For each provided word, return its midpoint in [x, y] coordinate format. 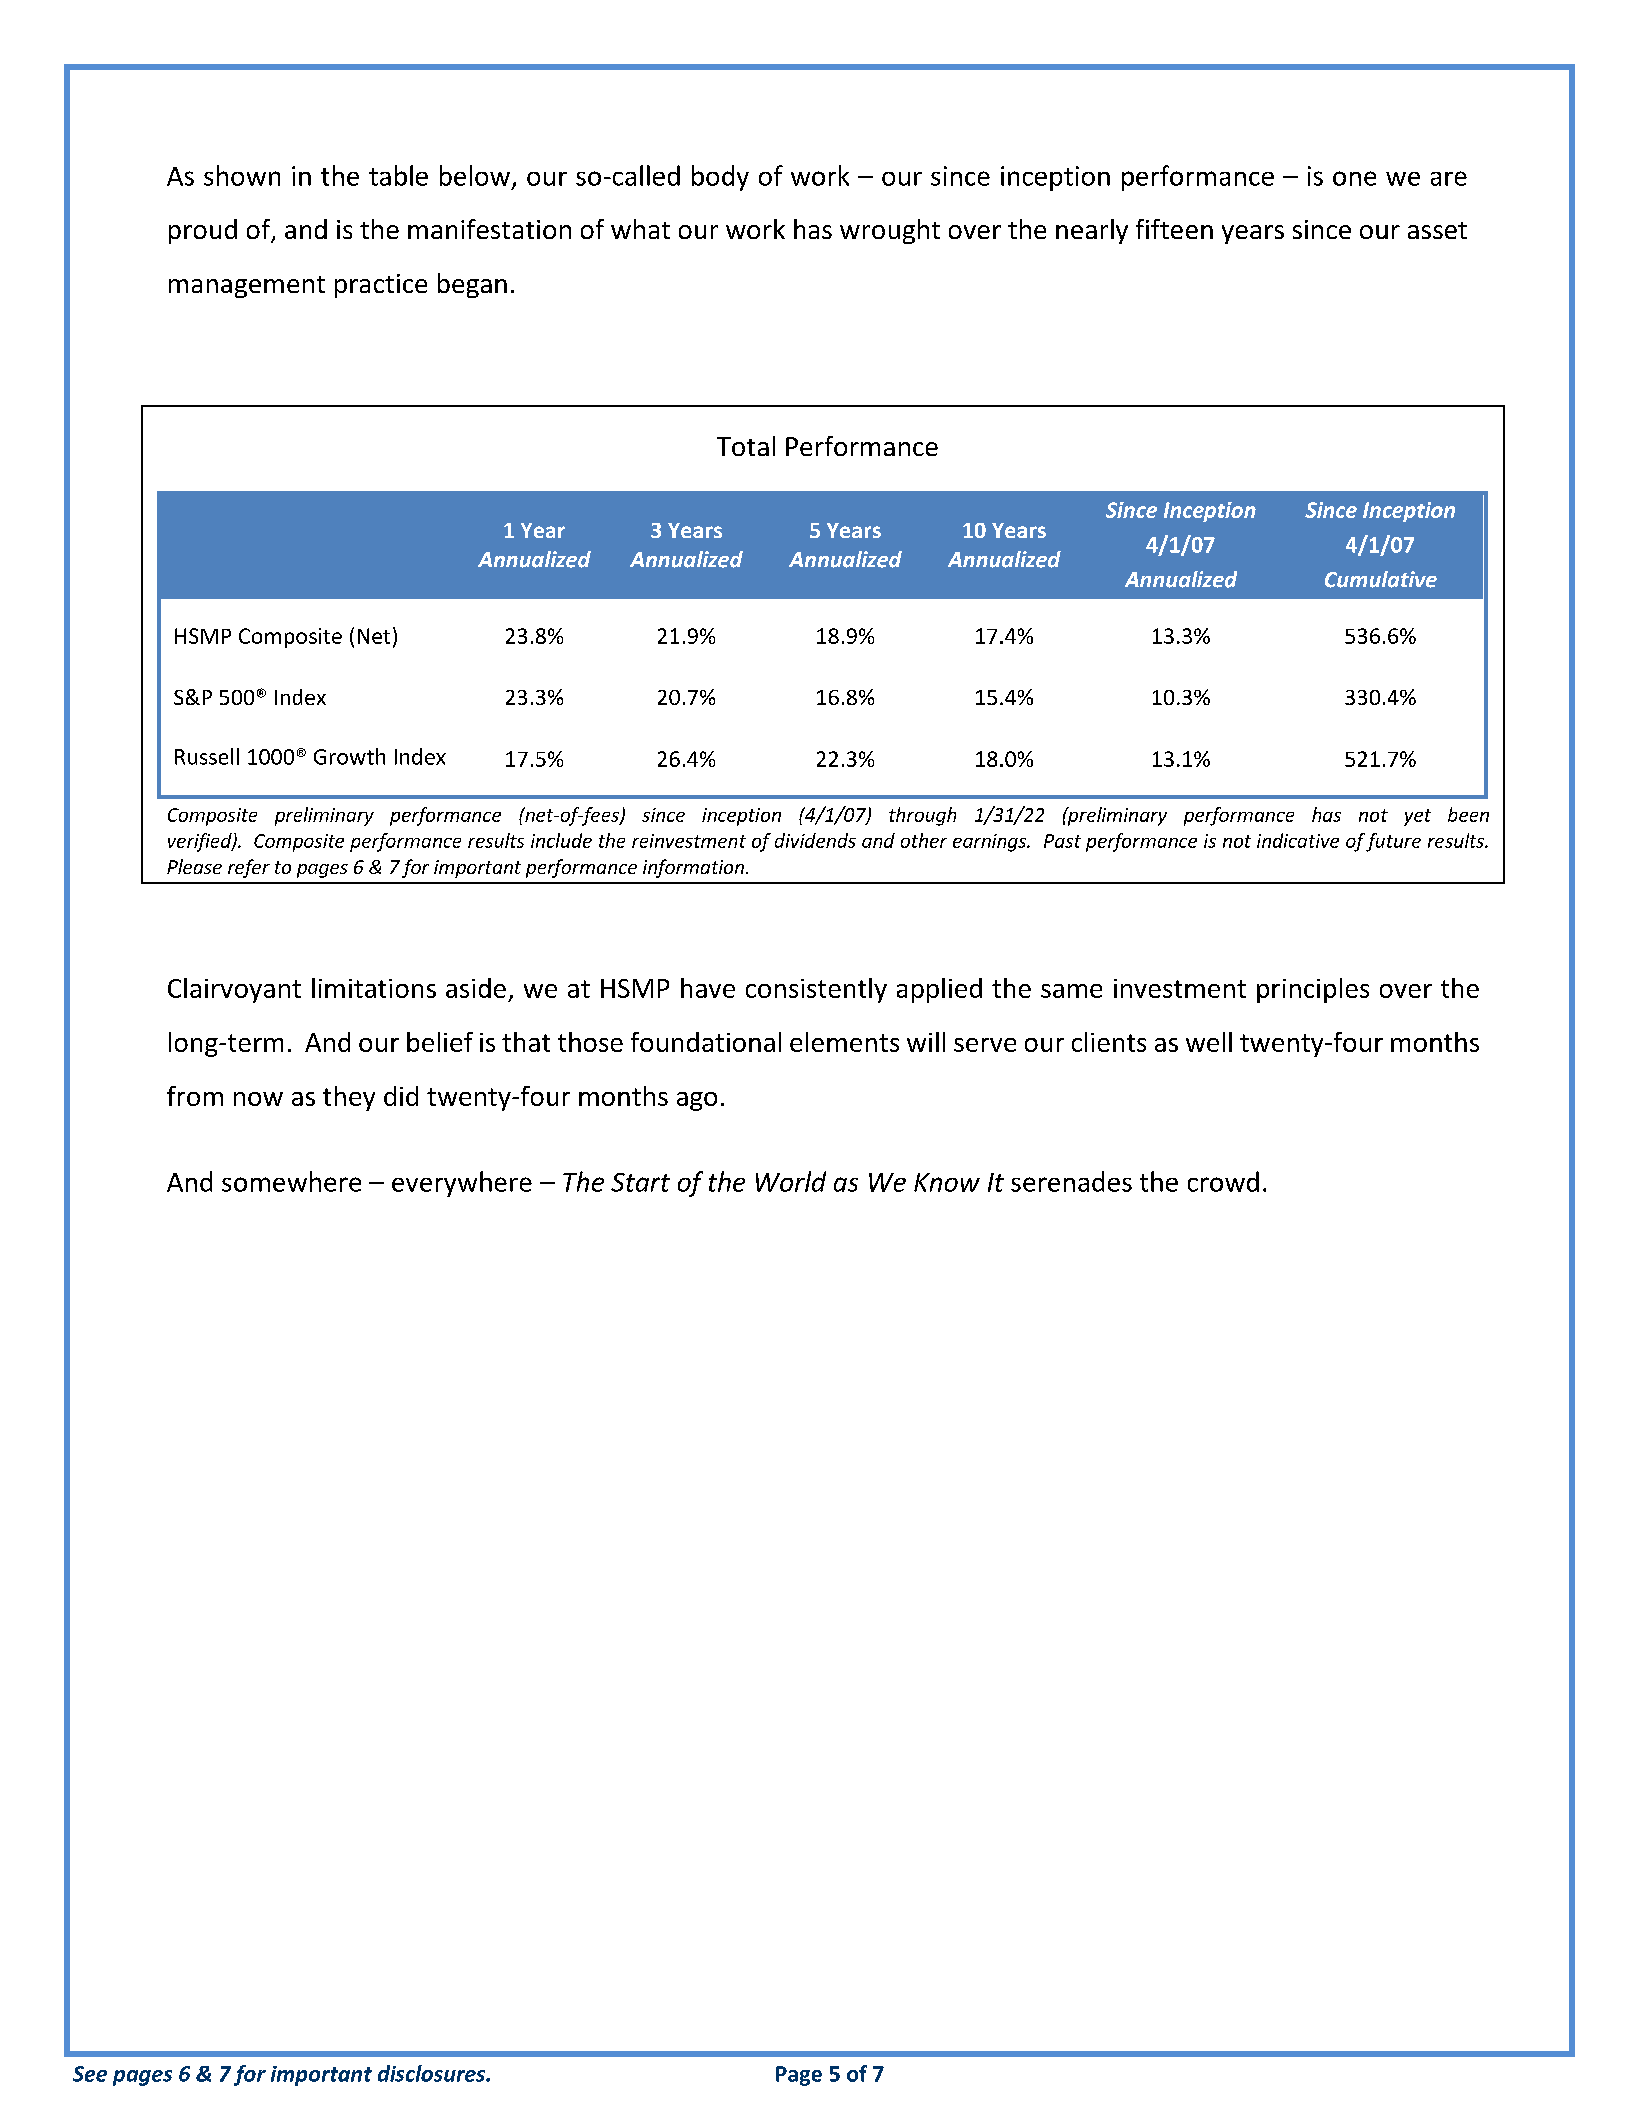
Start [640, 1182]
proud [203, 231]
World [791, 1181]
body [720, 178]
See [90, 2074]
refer [249, 868]
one [1354, 178]
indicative [1298, 840]
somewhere [291, 1181]
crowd [1223, 1181]
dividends [815, 840]
